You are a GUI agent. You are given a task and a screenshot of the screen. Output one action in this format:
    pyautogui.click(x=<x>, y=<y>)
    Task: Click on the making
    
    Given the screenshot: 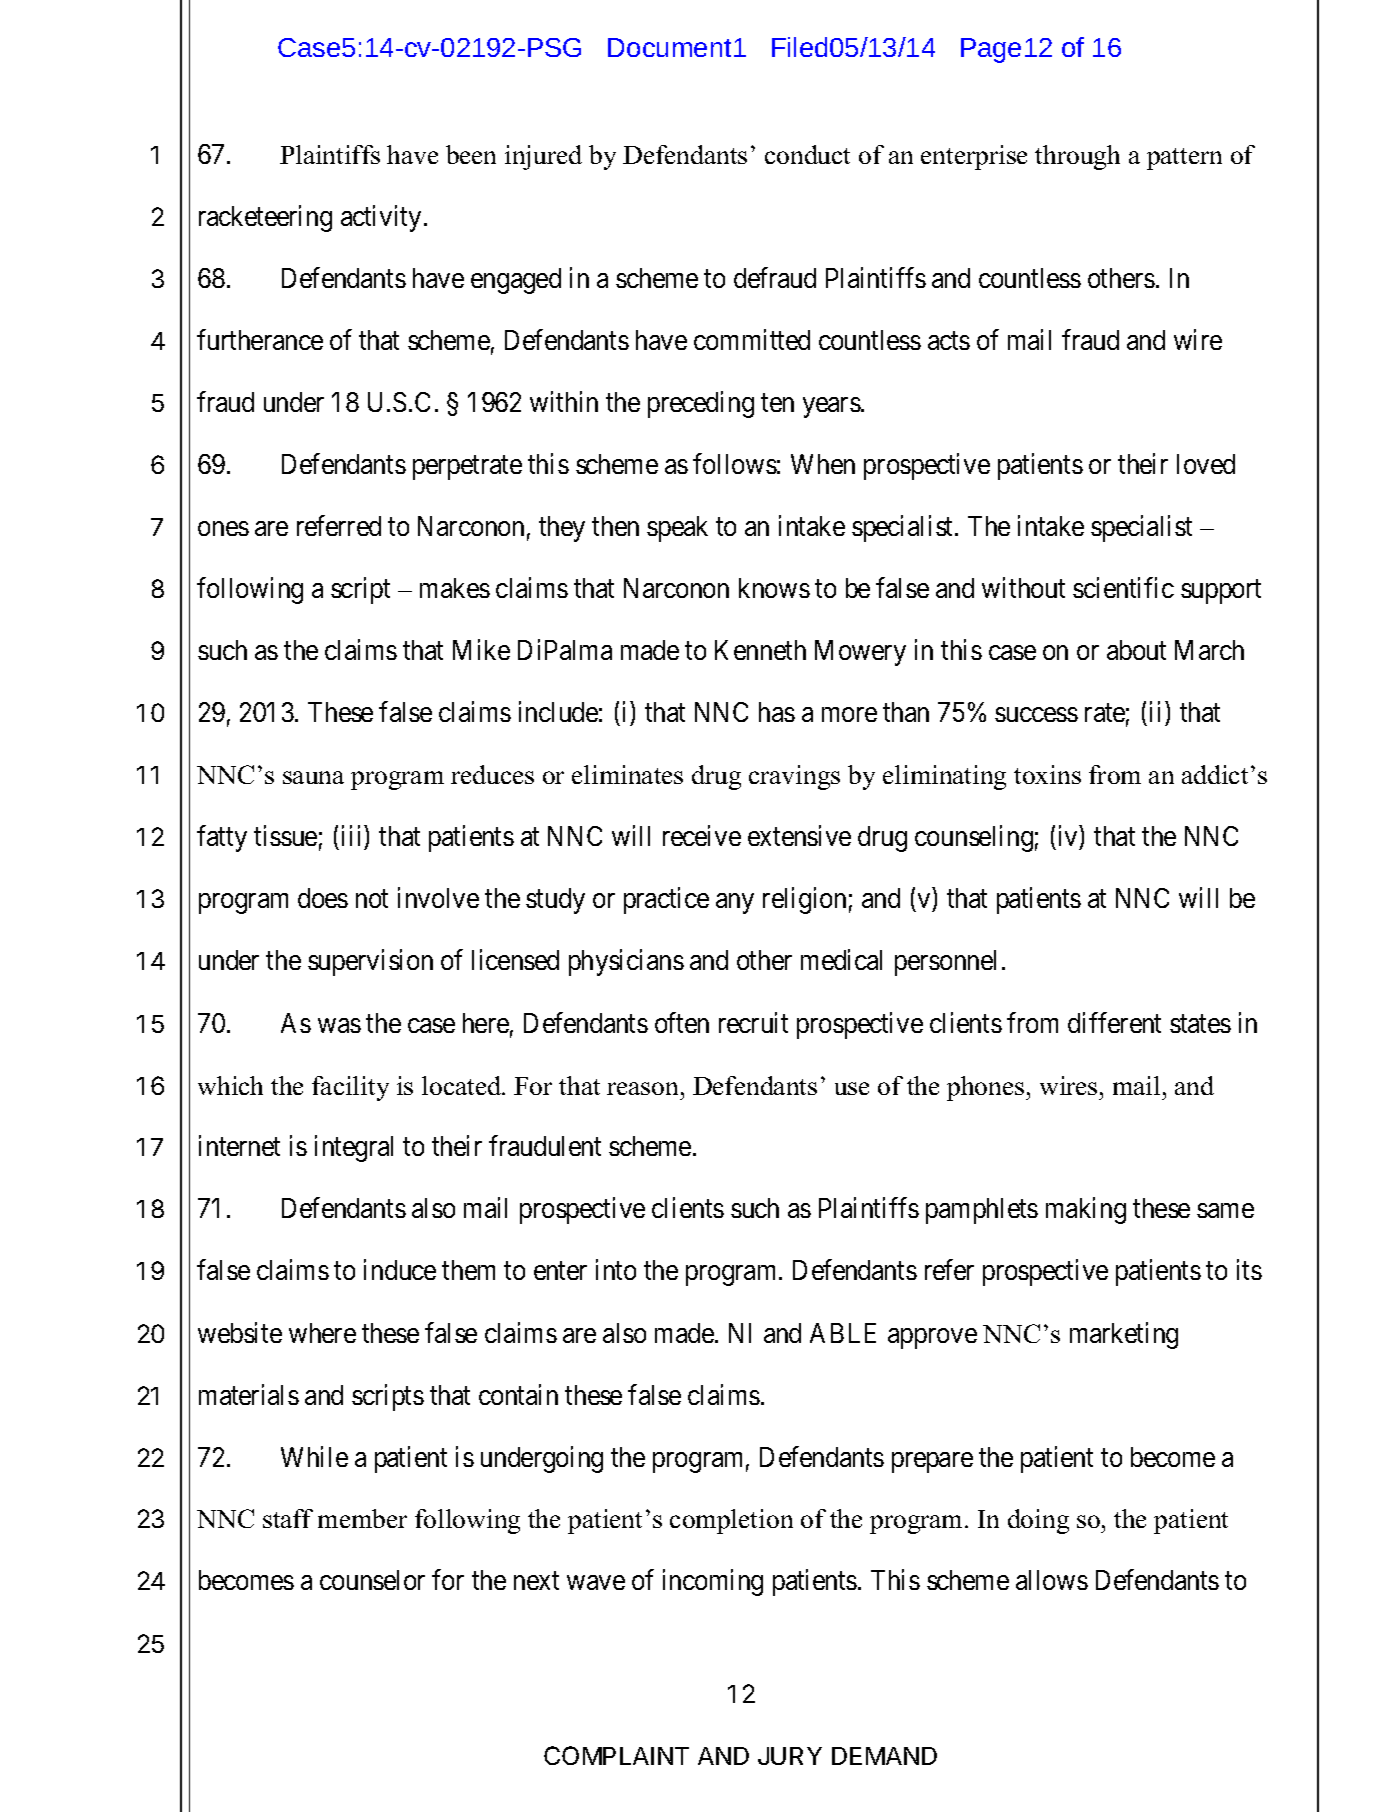 What is the action you would take?
    pyautogui.click(x=1086, y=1211)
